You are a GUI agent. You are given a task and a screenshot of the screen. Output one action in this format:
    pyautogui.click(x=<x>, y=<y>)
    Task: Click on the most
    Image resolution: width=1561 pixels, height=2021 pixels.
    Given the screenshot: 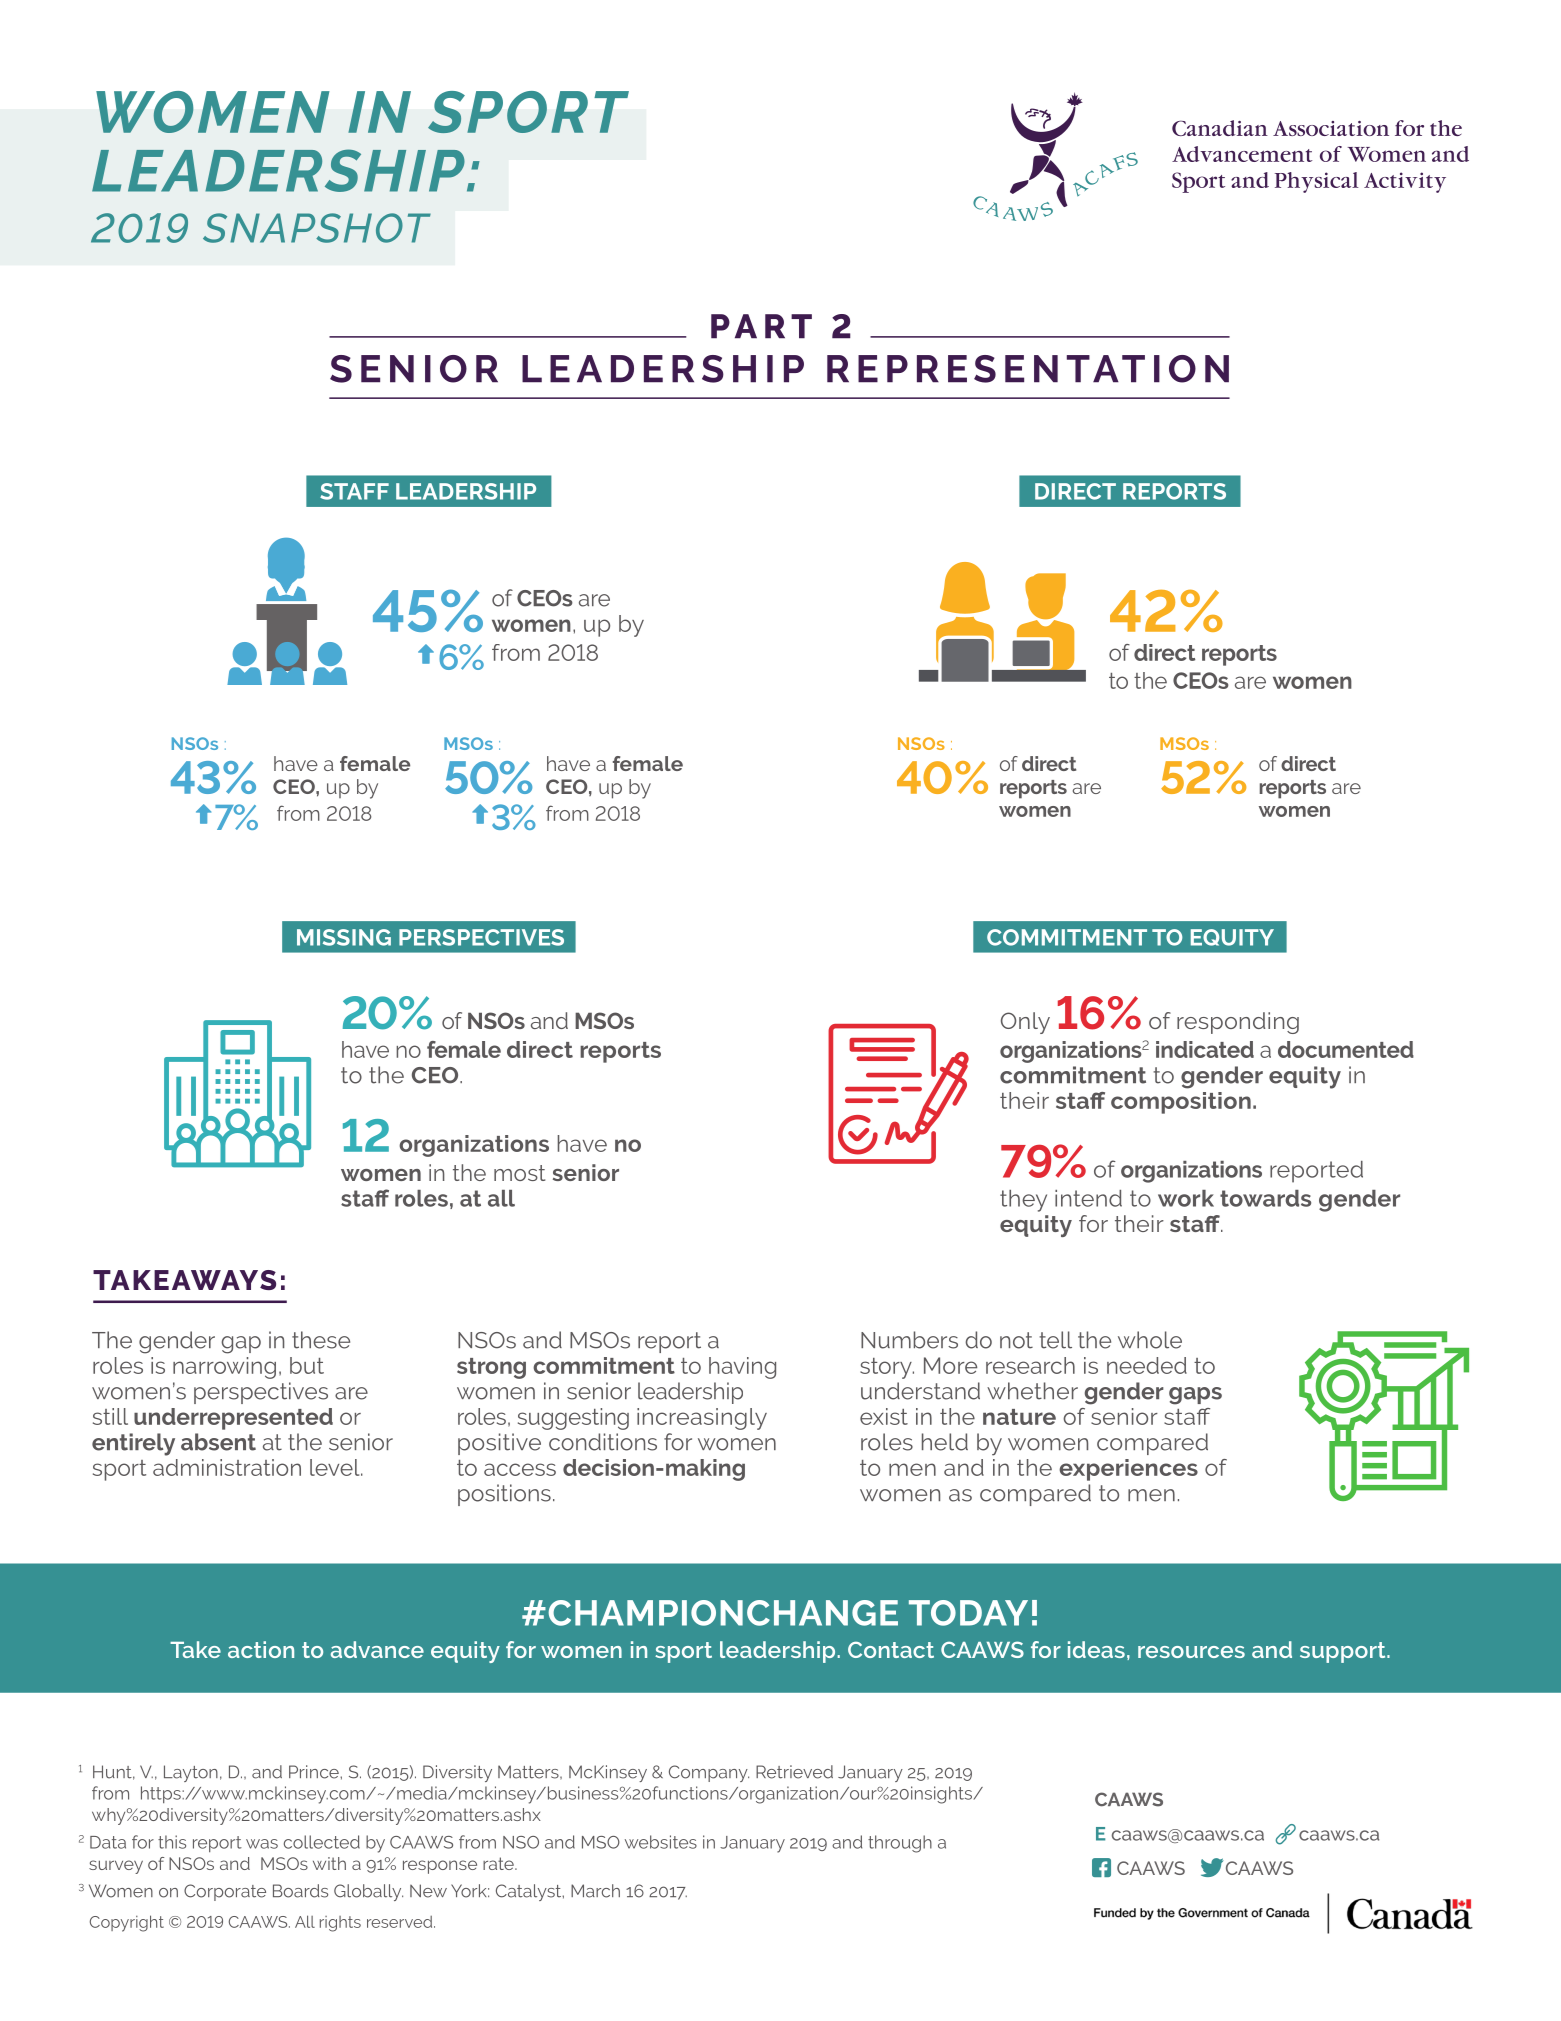 What is the action you would take?
    pyautogui.click(x=519, y=1173)
